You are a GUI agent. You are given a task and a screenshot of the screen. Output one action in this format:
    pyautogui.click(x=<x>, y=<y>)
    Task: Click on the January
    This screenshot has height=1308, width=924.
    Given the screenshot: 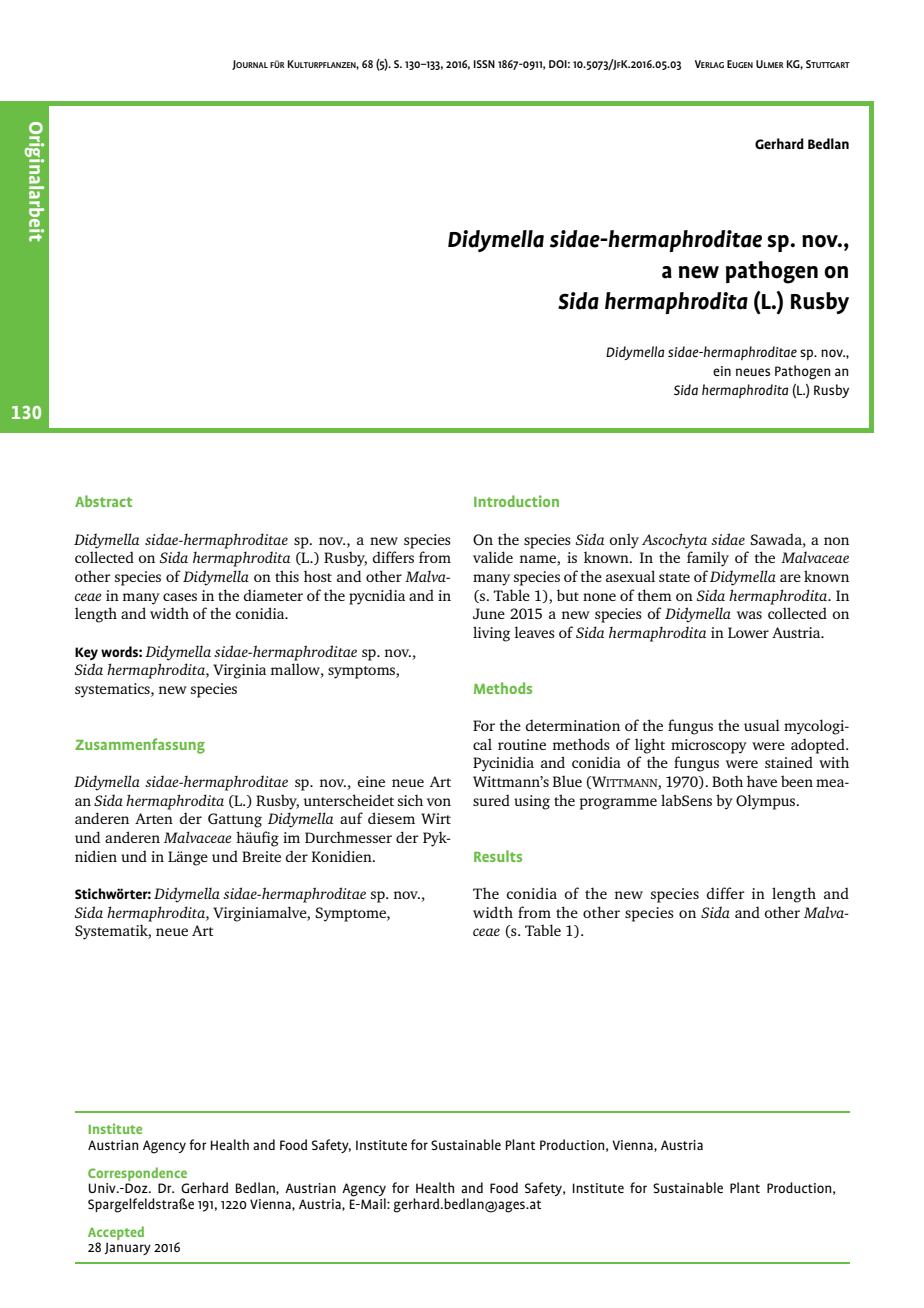 What is the action you would take?
    pyautogui.click(x=128, y=1248)
